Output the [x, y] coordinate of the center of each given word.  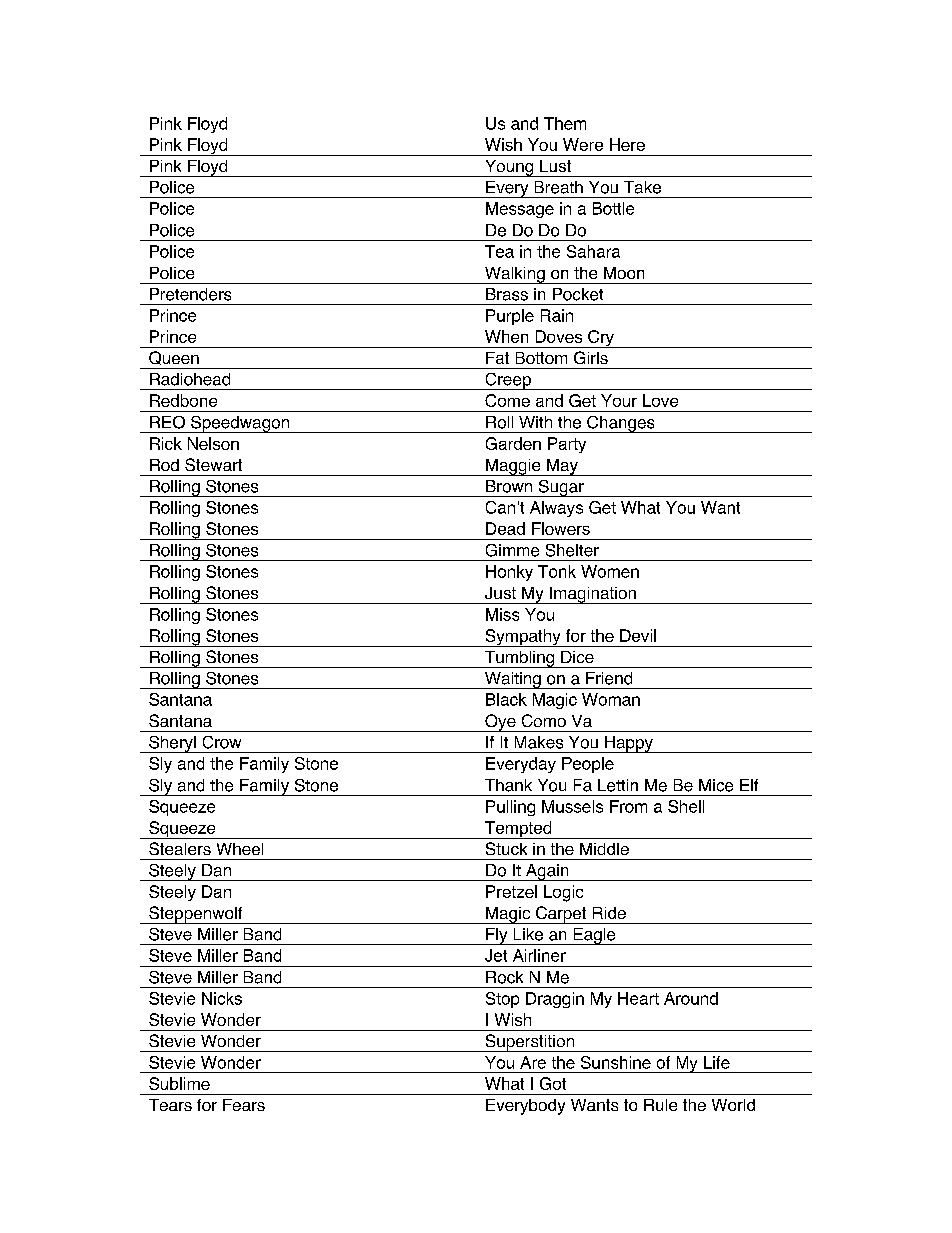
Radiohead [190, 379]
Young [509, 168]
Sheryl [172, 744]
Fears [244, 1105]
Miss [502, 614]
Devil [638, 635]
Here [627, 144]
